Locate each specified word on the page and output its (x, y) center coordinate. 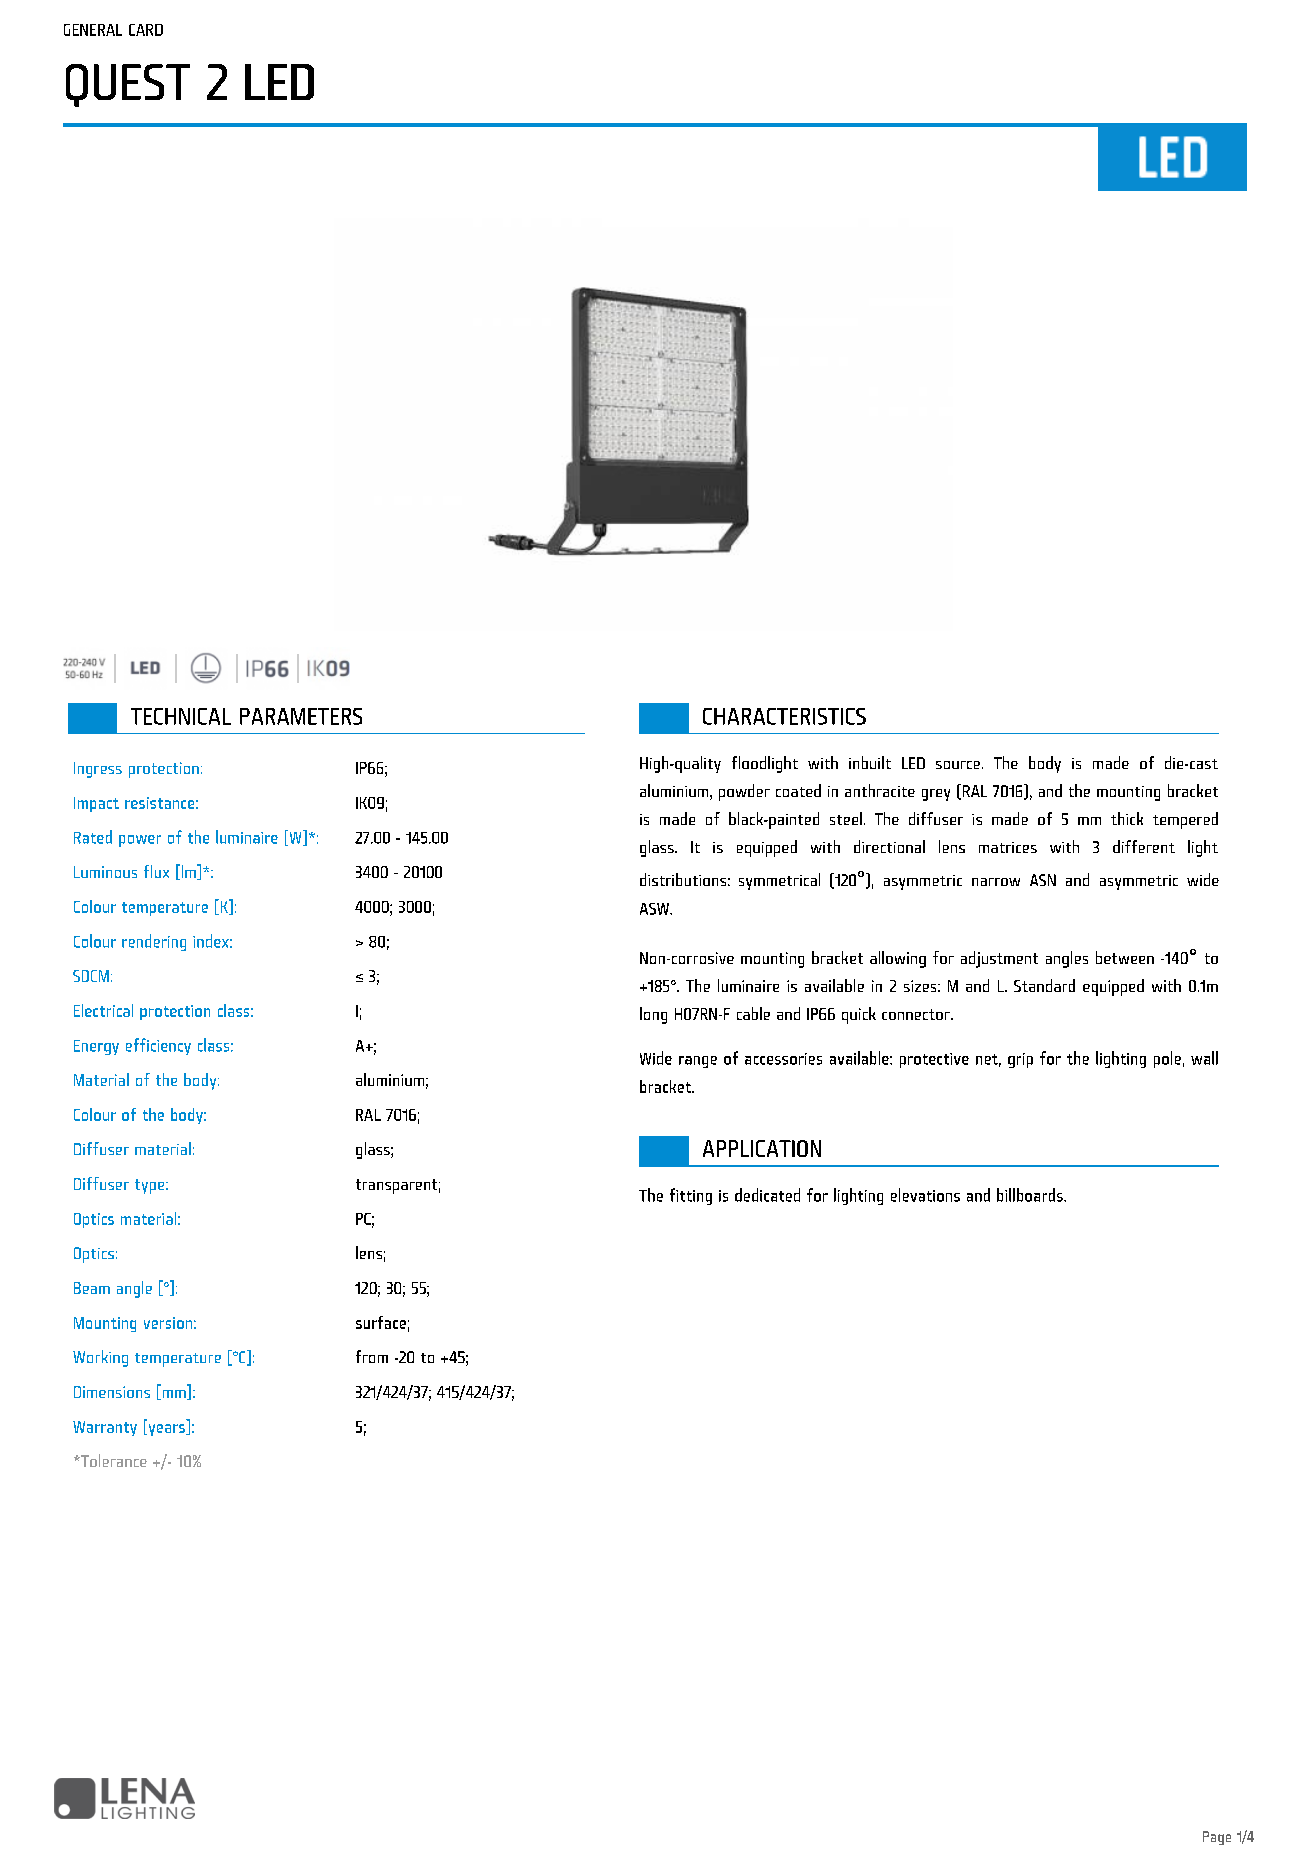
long (653, 1015)
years (166, 1430)
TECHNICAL (181, 716)
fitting (691, 1196)
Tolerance (113, 1460)
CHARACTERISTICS (784, 716)
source (958, 765)
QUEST (128, 85)
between (1125, 957)
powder (744, 792)
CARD (146, 30)
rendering (154, 942)
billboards (1031, 1195)
